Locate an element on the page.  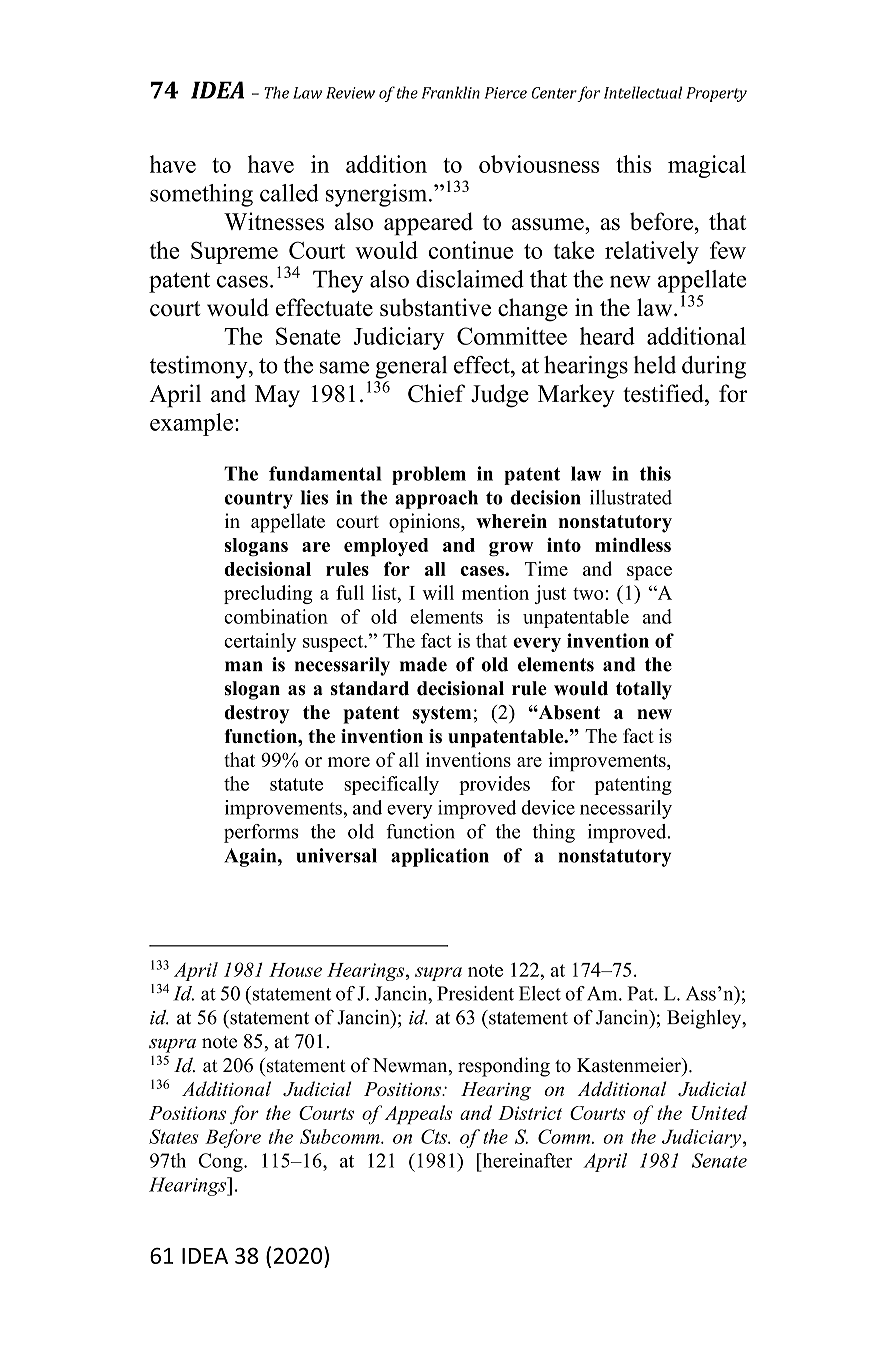
Appeals is located at coordinates (418, 1114).
